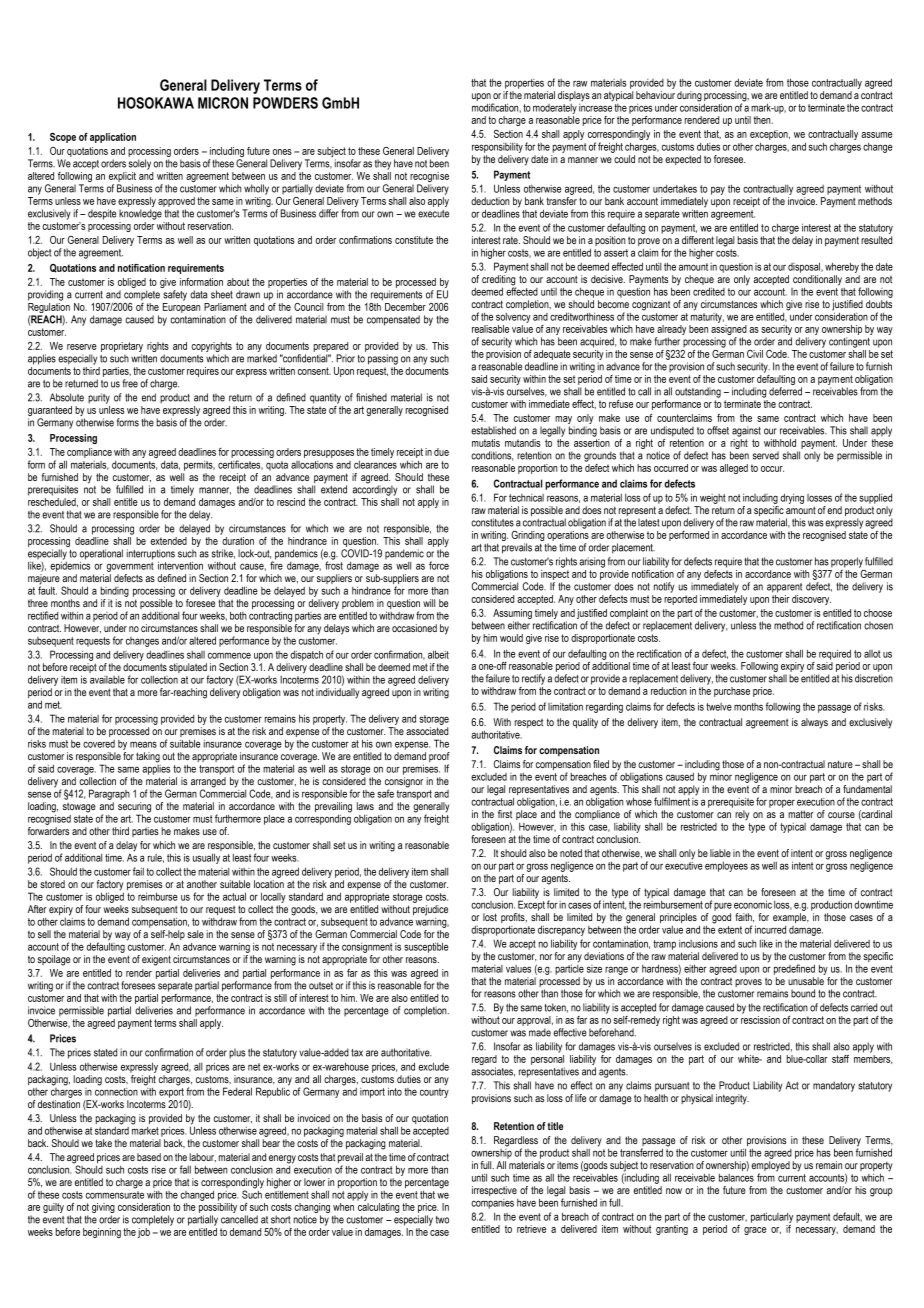  Describe the element at coordinates (497, 147) in the page. I see `responsibility` at that location.
